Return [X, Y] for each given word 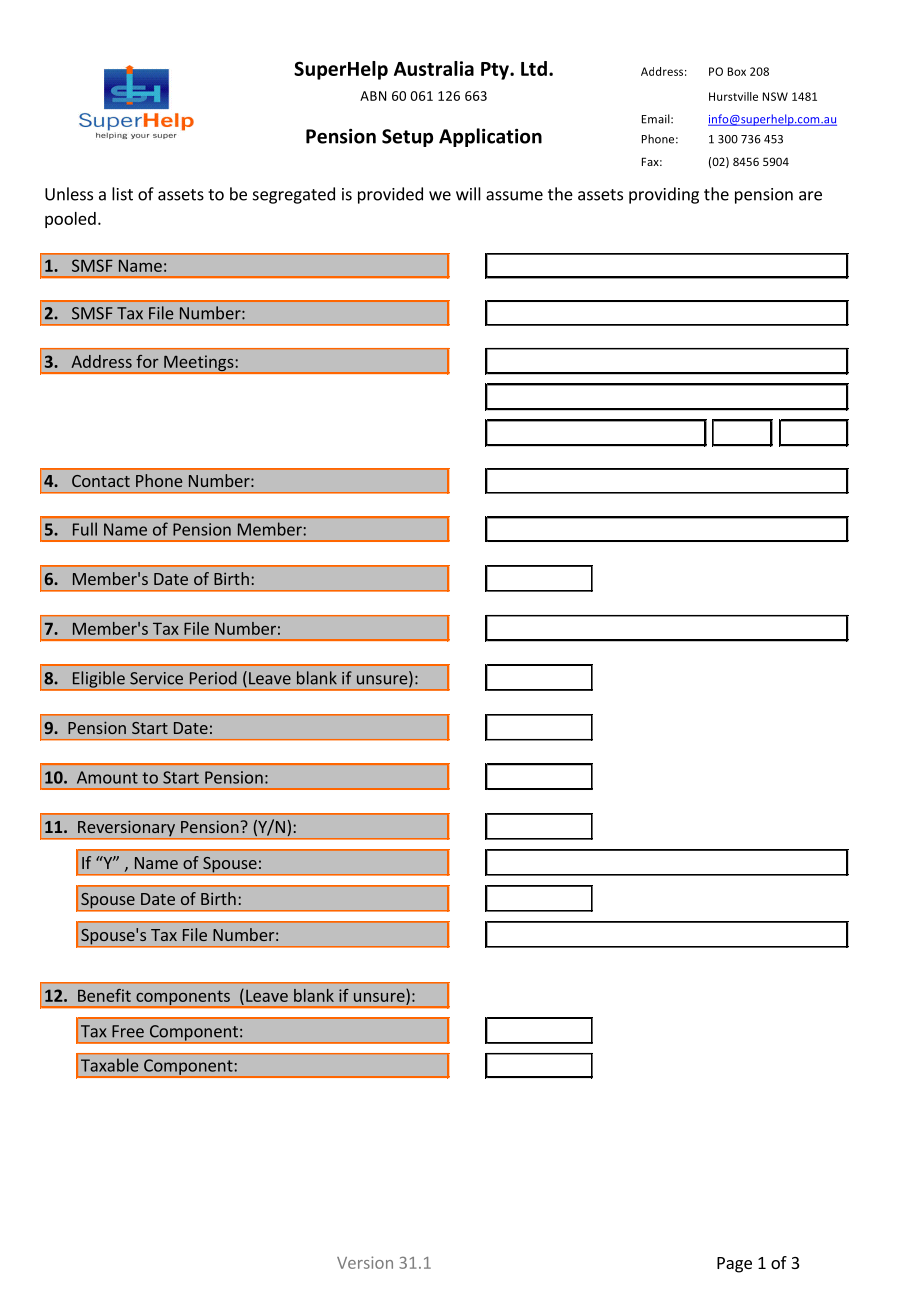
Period [213, 678]
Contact [101, 481]
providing [664, 195]
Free [128, 1031]
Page [734, 1265]
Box [737, 71]
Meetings [199, 364]
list [122, 194]
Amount [107, 777]
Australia [434, 68]
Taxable [110, 1065]
